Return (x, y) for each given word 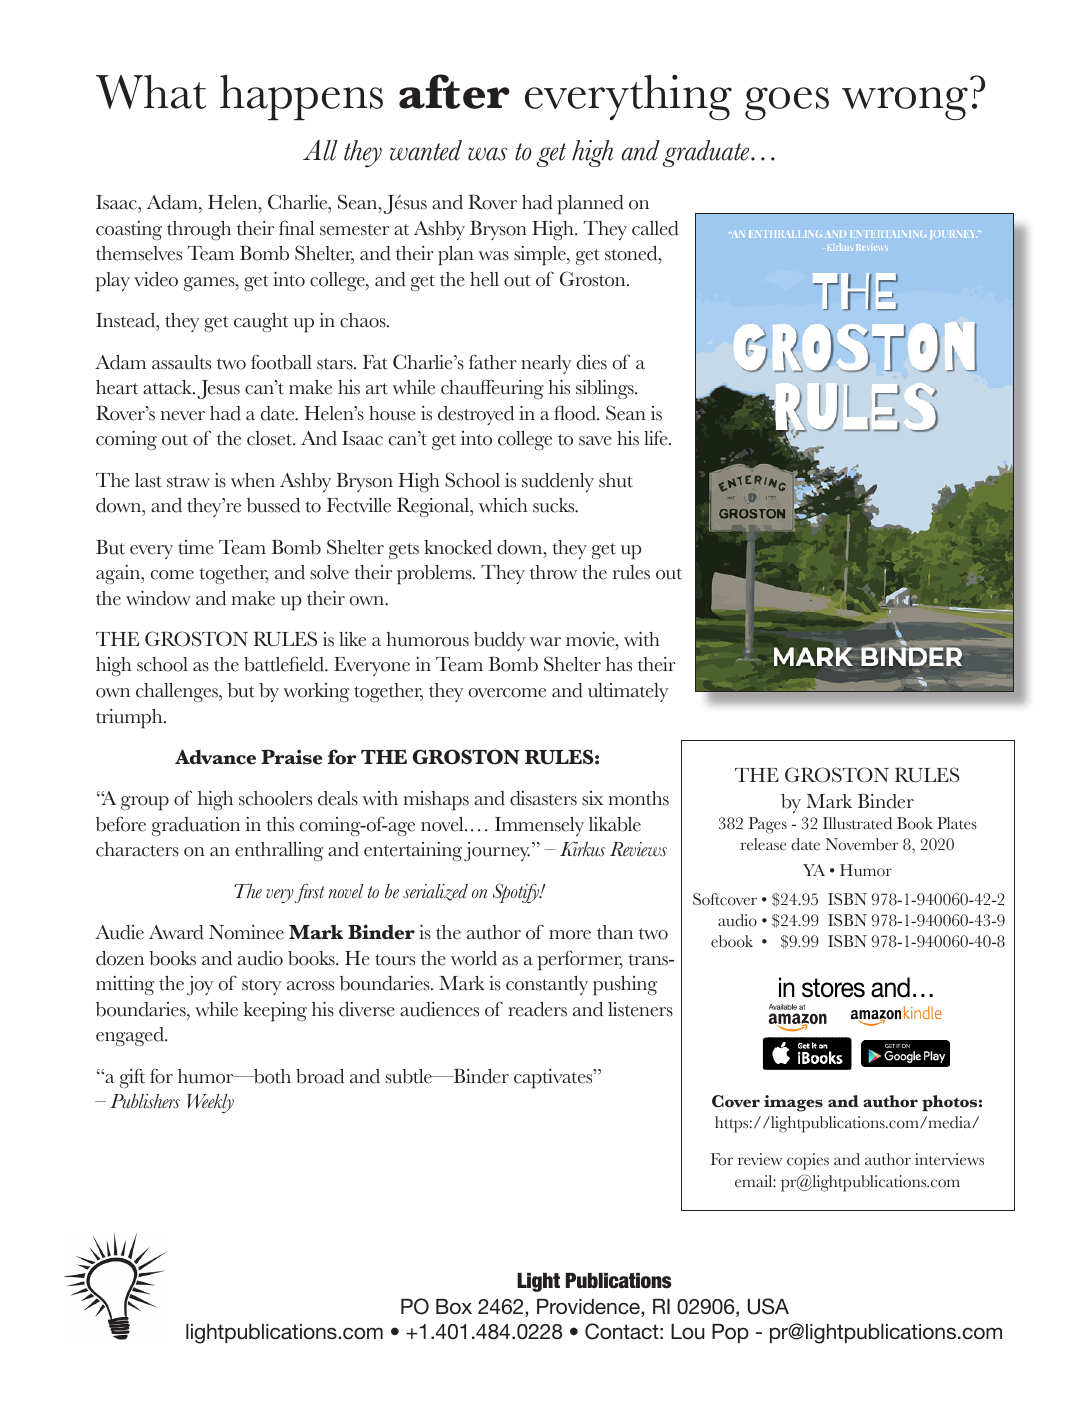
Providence (589, 1306)
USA (768, 1306)
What (151, 91)
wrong (905, 103)
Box (454, 1306)
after (454, 91)
